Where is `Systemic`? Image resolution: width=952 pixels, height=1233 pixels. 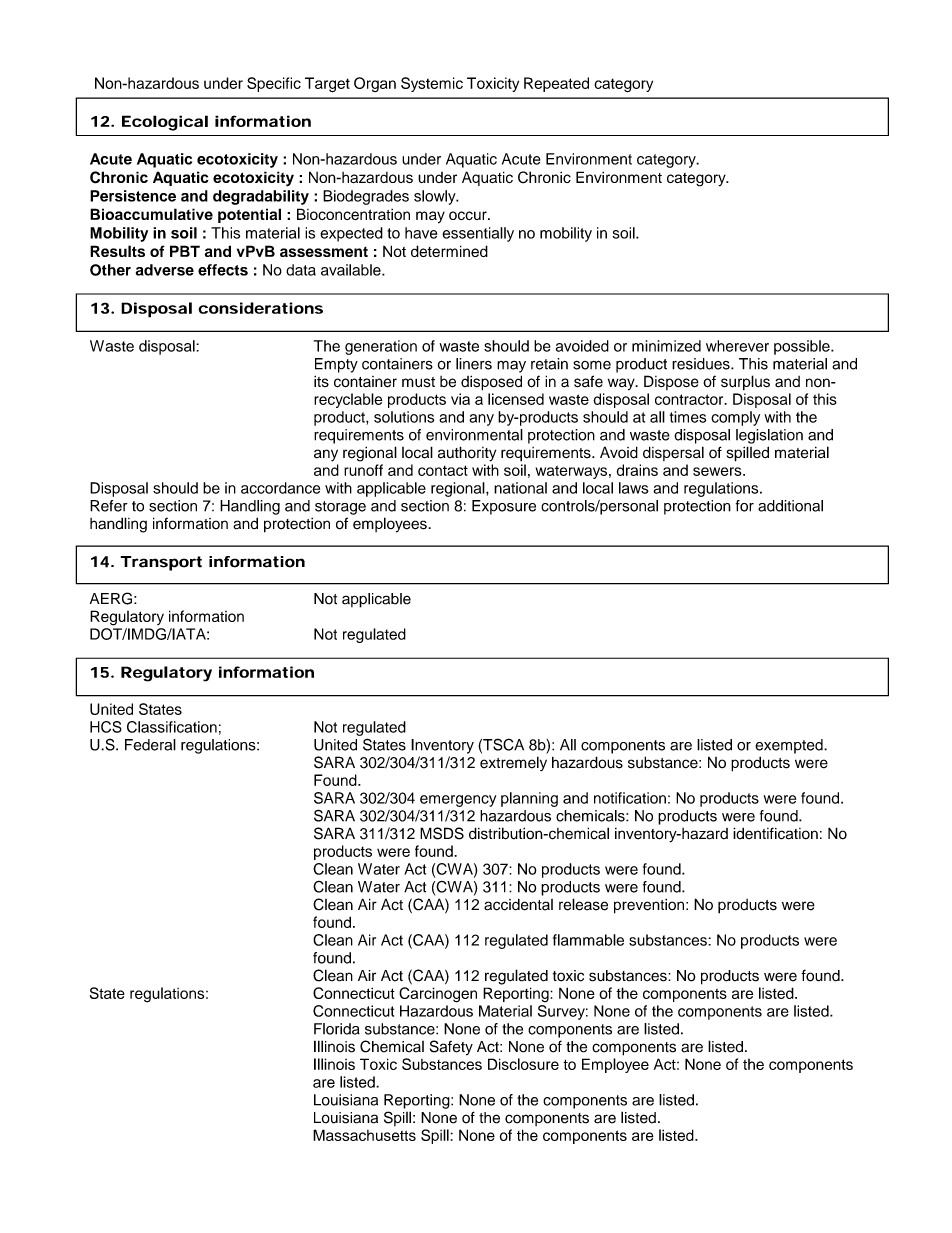 Systemic is located at coordinates (432, 84).
